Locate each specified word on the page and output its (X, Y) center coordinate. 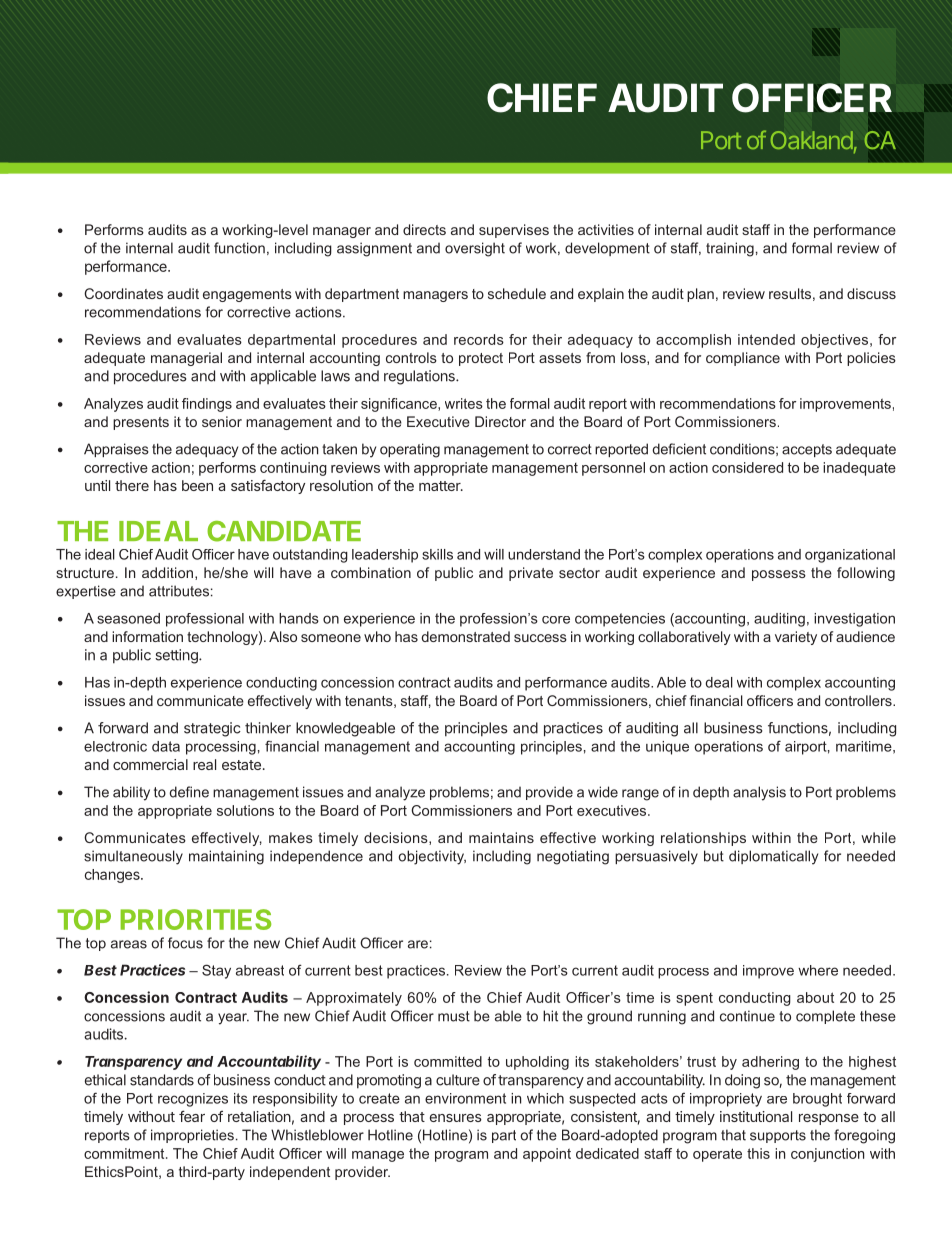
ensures (456, 1118)
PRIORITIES (195, 919)
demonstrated (466, 636)
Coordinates (123, 293)
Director (500, 421)
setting (177, 656)
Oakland (812, 140)
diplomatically (773, 857)
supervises (514, 231)
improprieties (192, 1136)
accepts (807, 450)
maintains (501, 837)
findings (207, 405)
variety (796, 638)
